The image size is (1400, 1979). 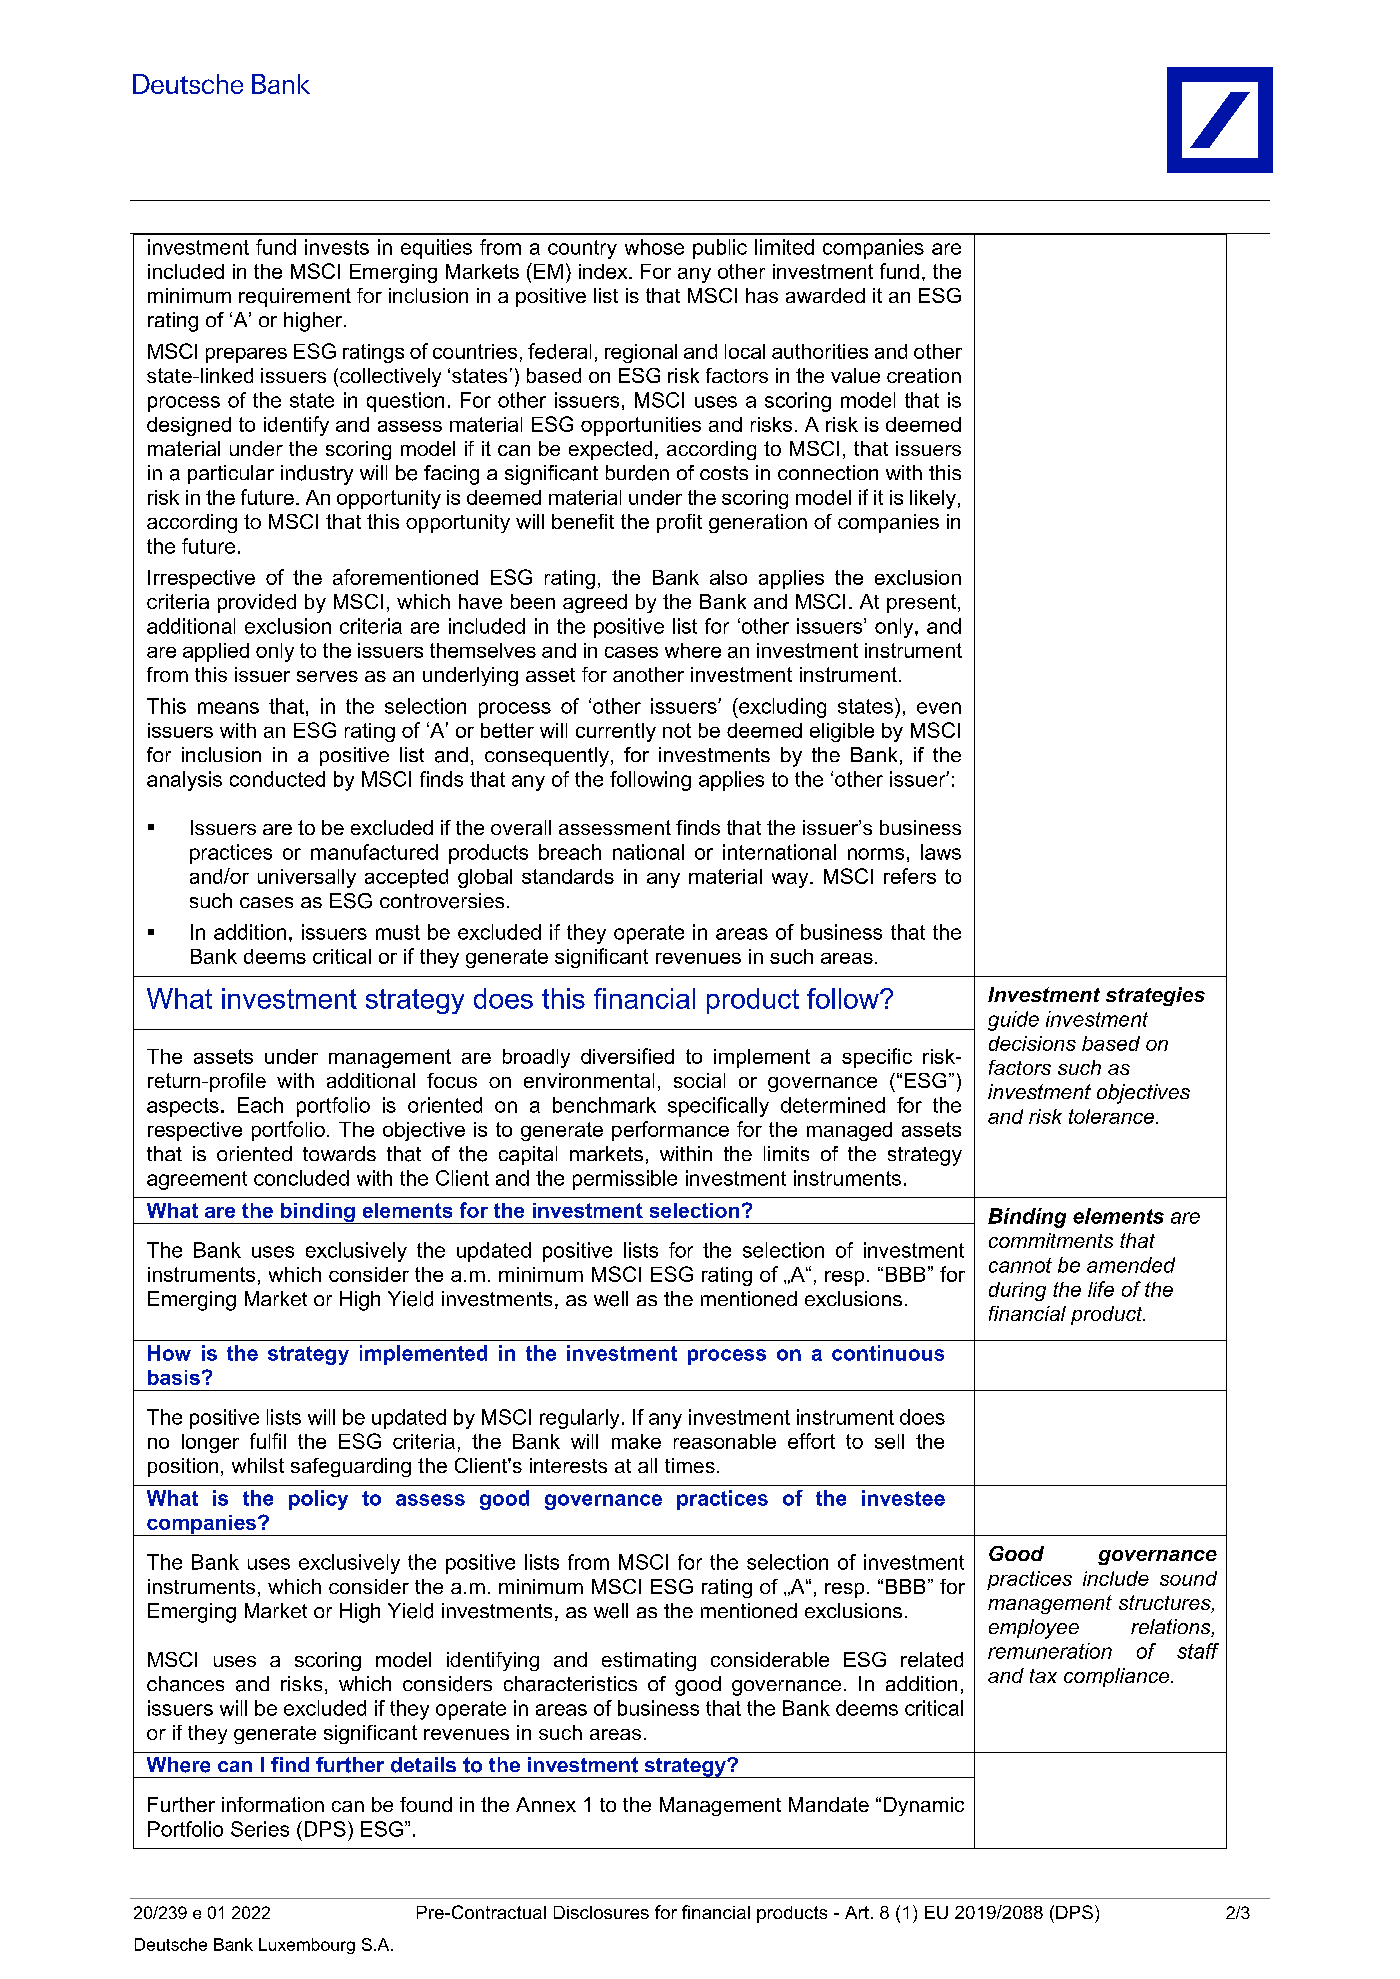 I want to click on universally, so click(x=307, y=878).
